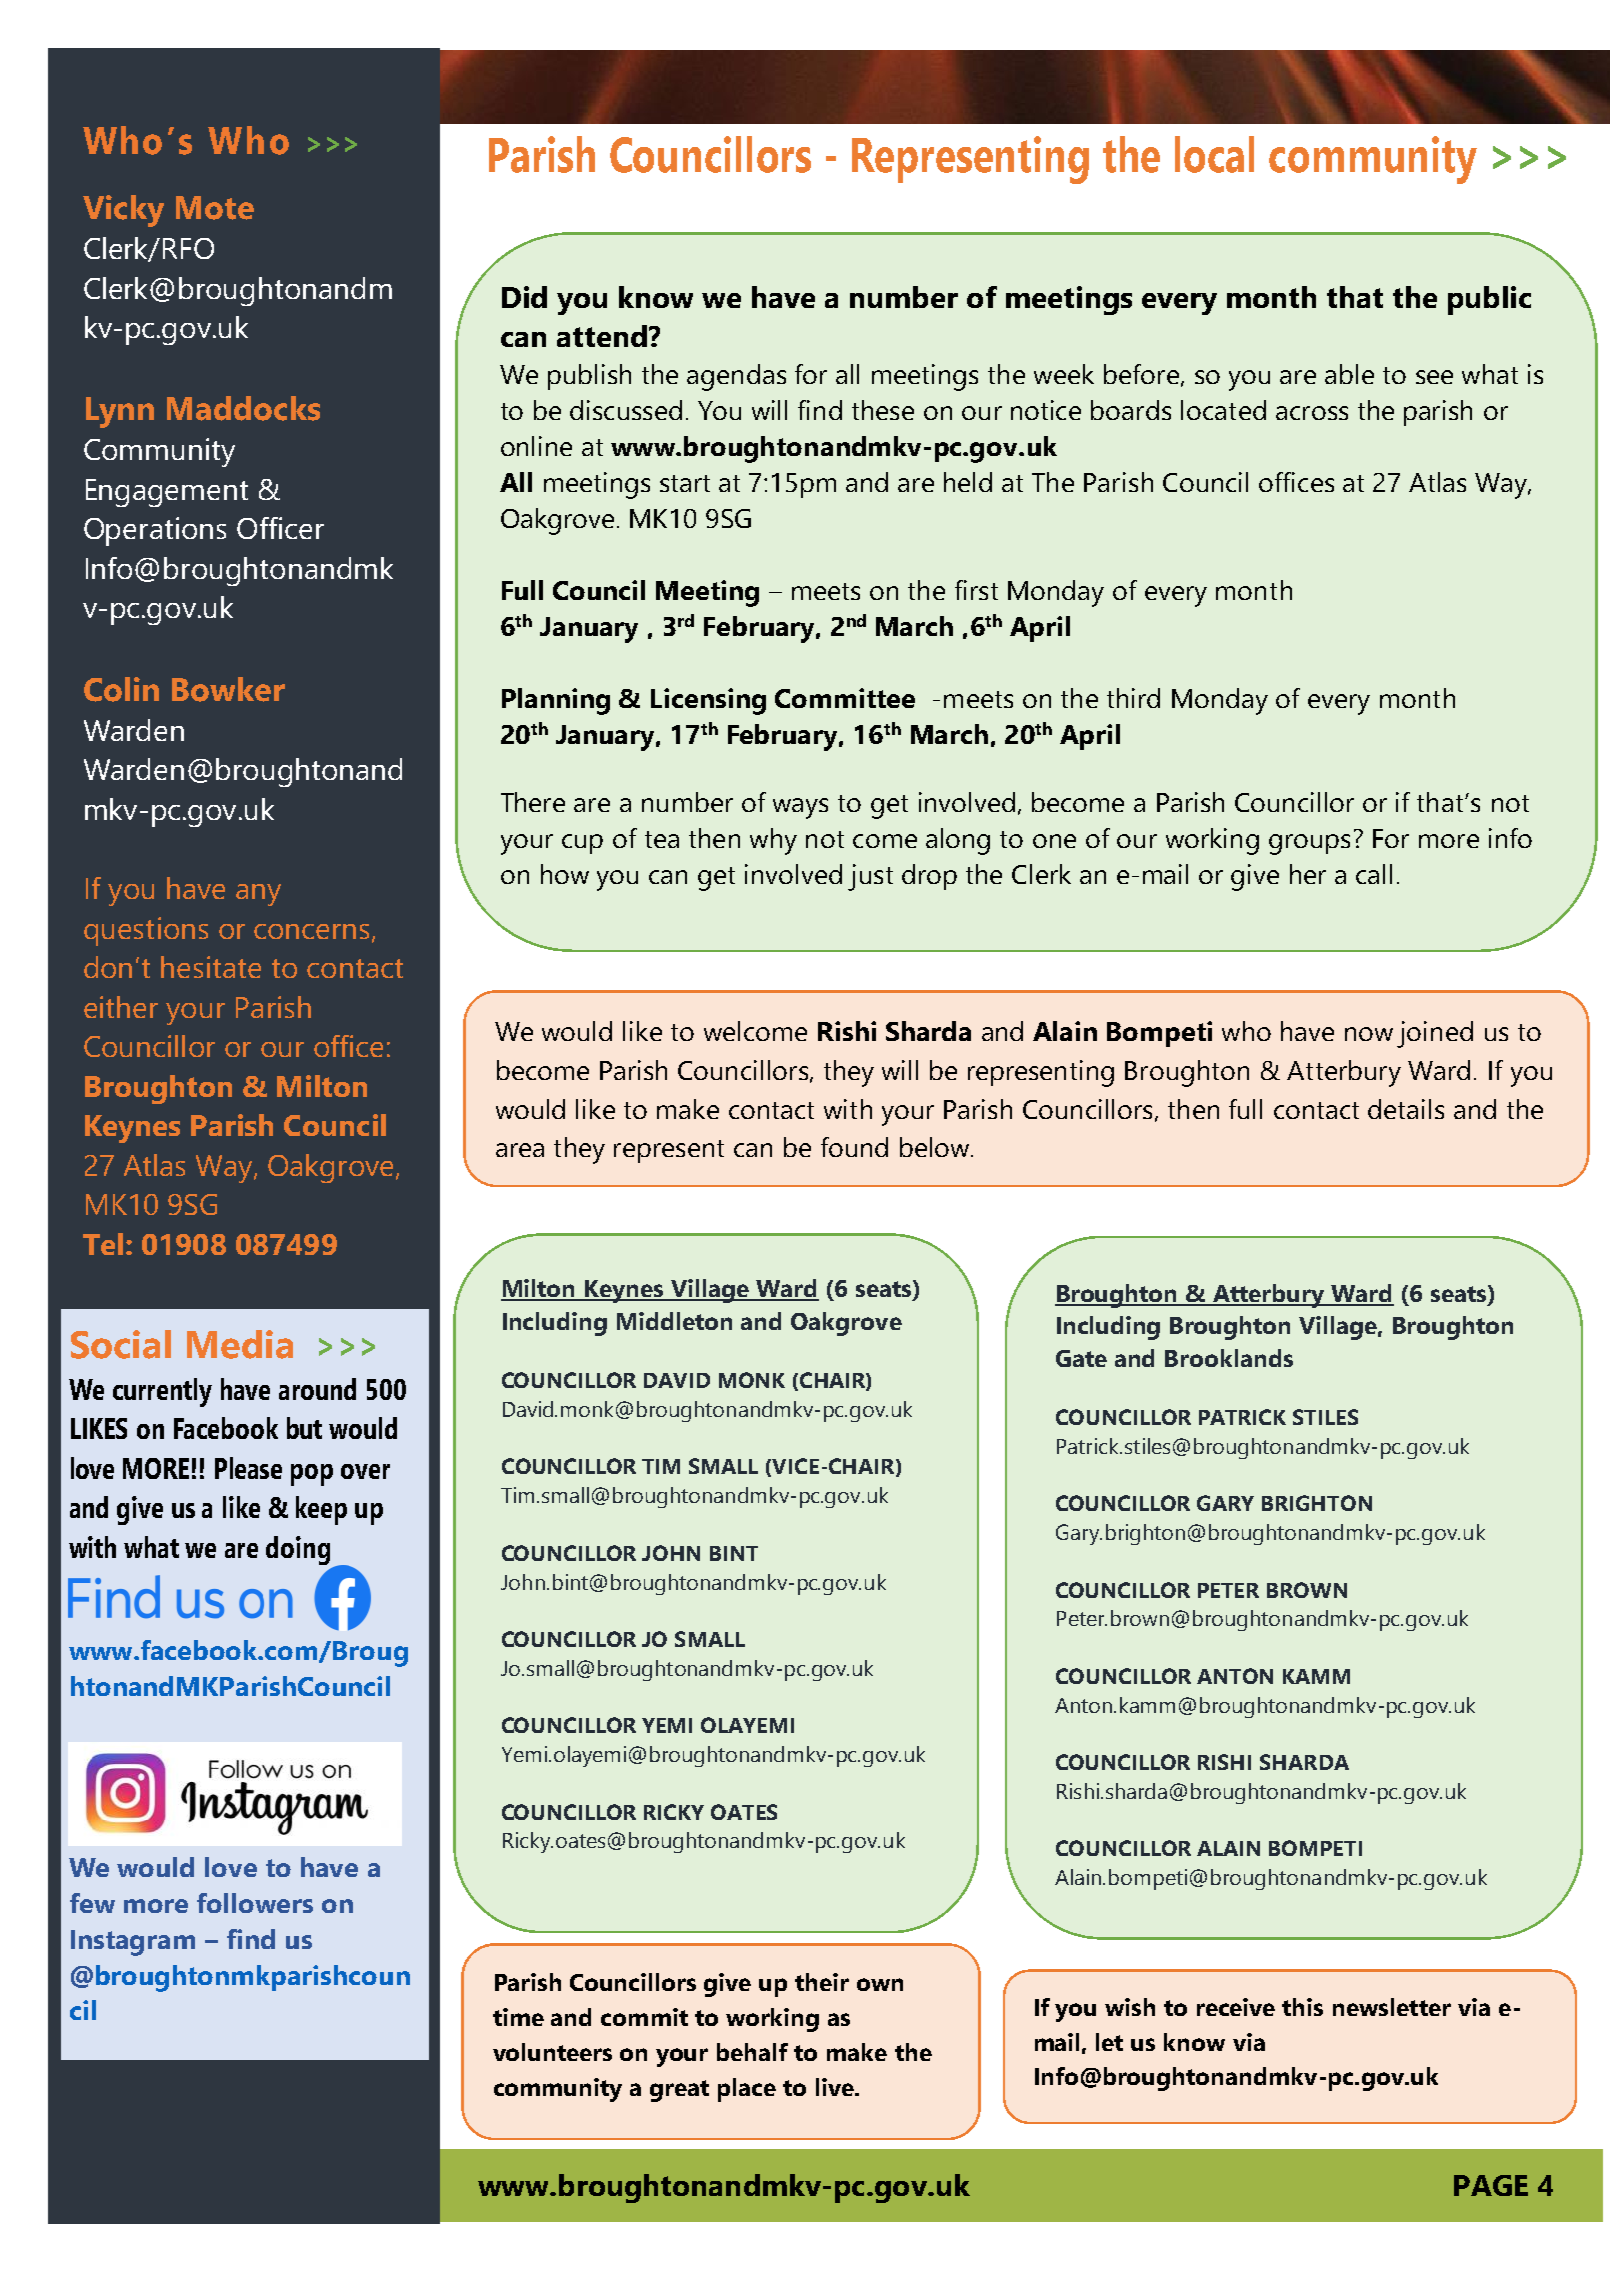 This page has height=2276, width=1610. Describe the element at coordinates (822, 1982) in the page. I see `their` at that location.
